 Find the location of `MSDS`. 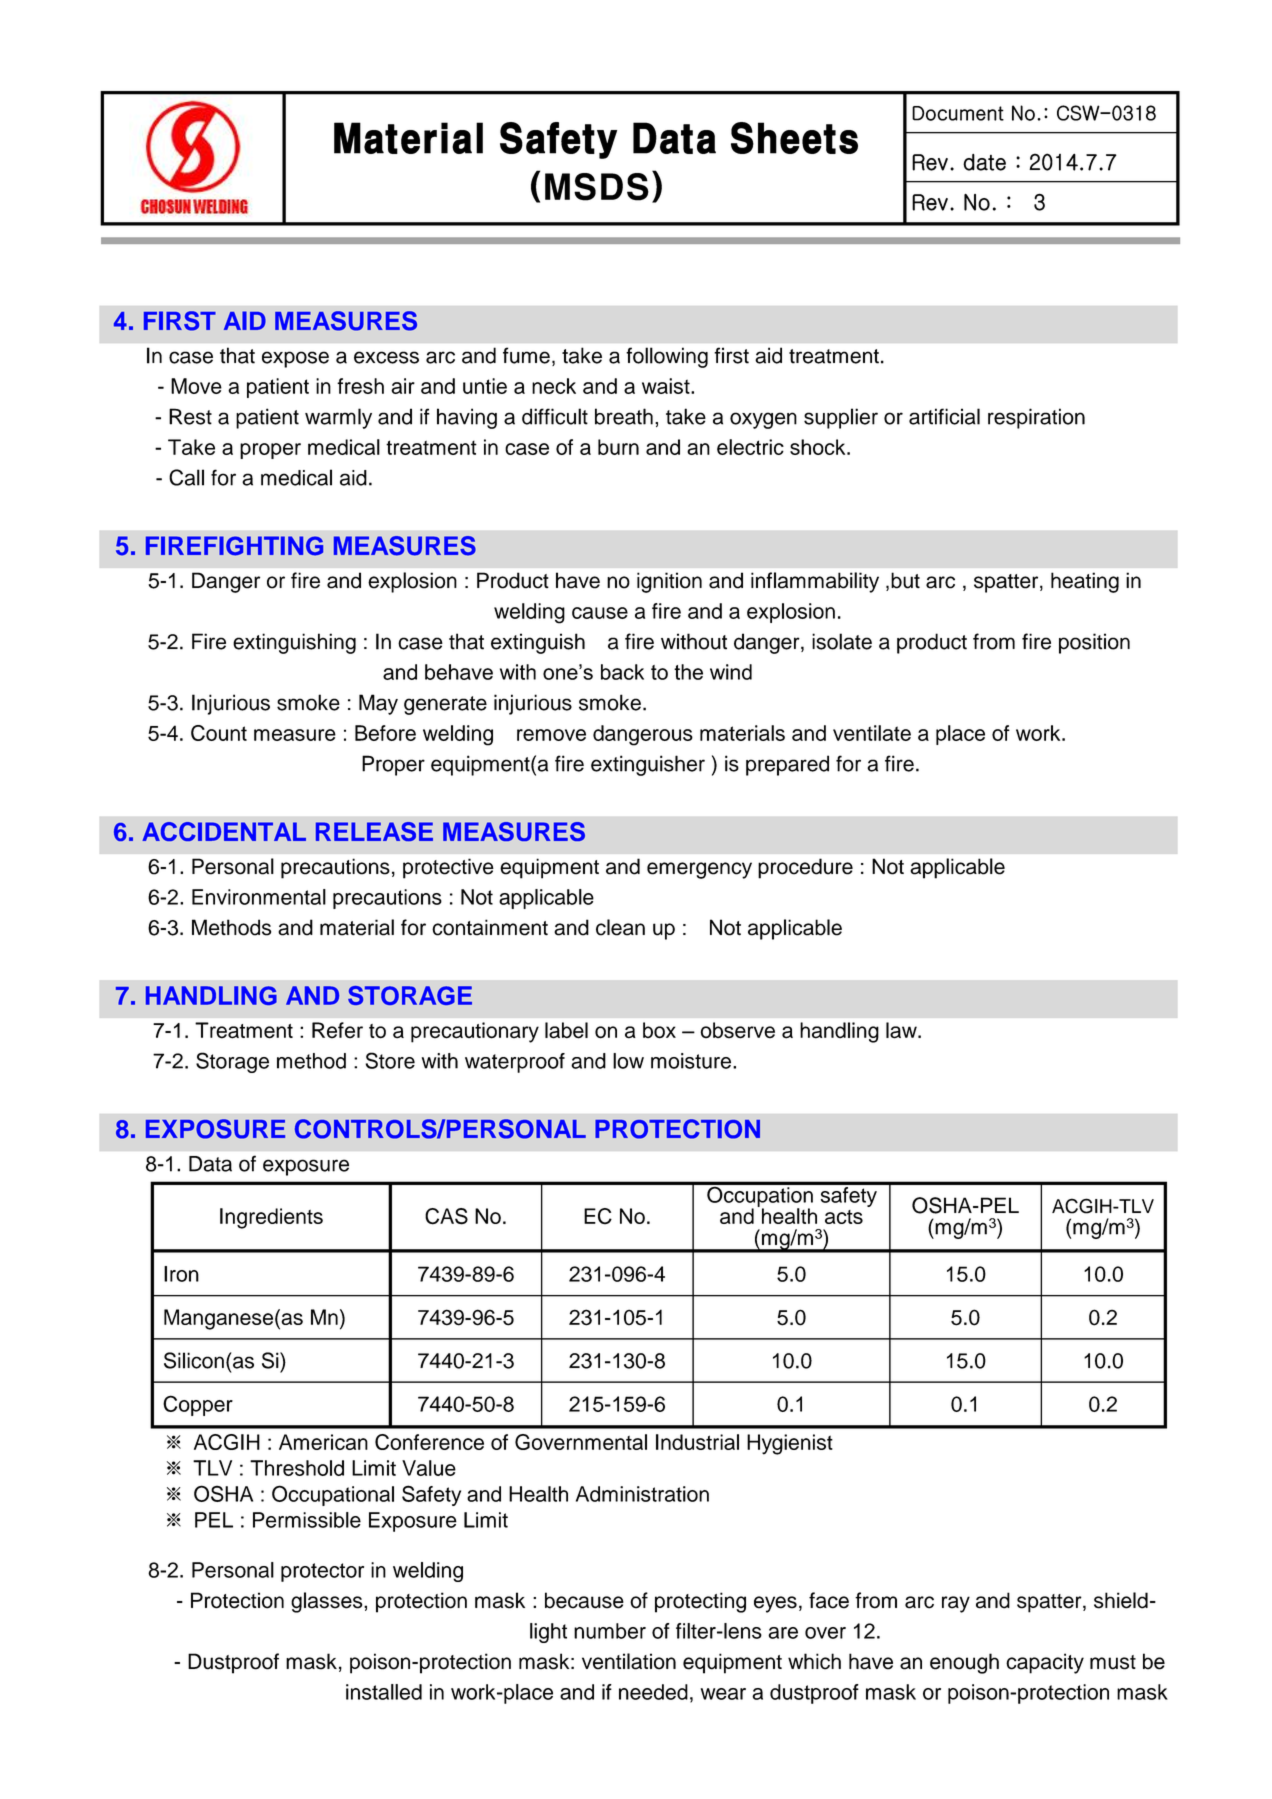

MSDS is located at coordinates (597, 187).
